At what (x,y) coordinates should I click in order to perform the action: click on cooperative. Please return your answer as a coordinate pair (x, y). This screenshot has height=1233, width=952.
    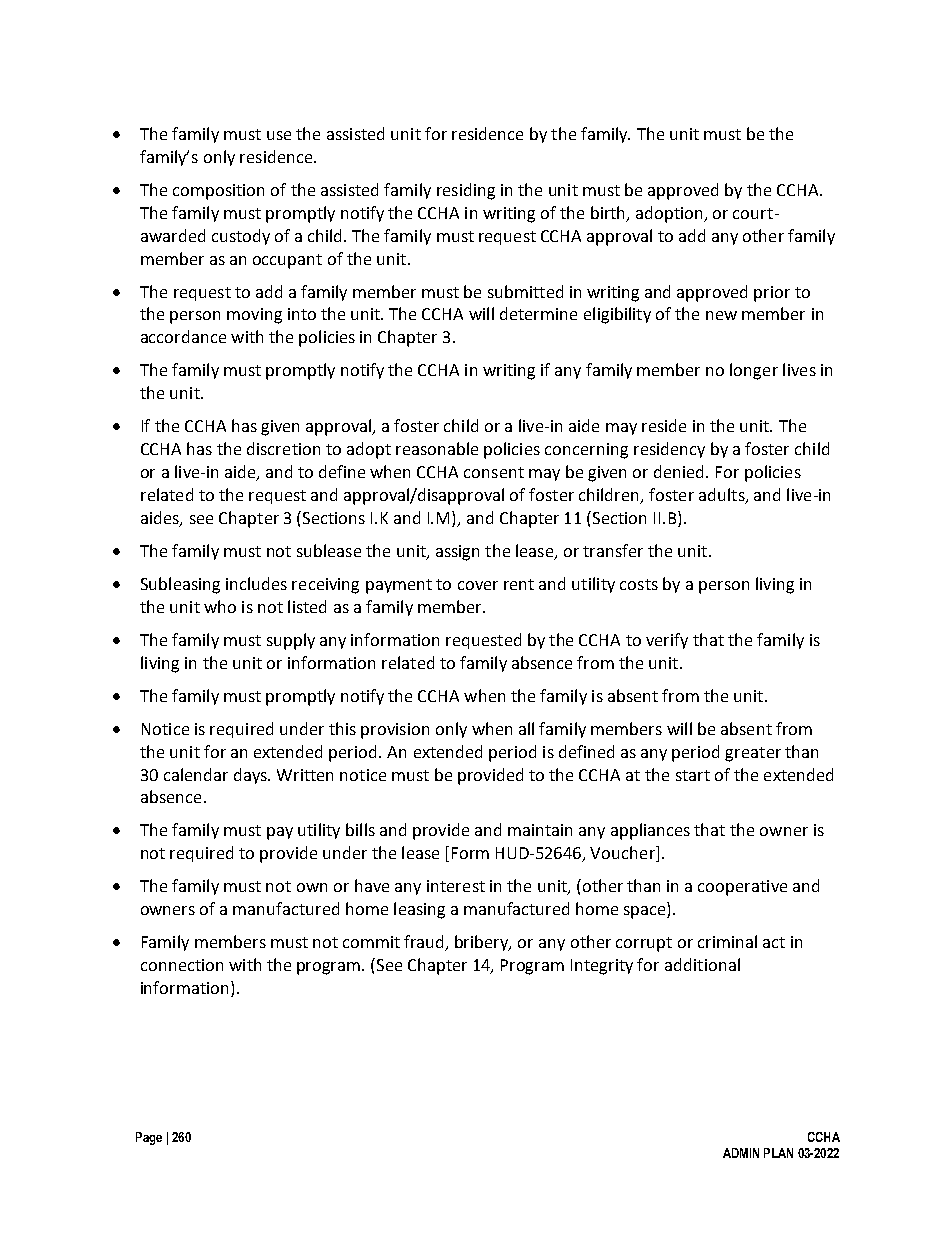
    Looking at the image, I should click on (742, 888).
